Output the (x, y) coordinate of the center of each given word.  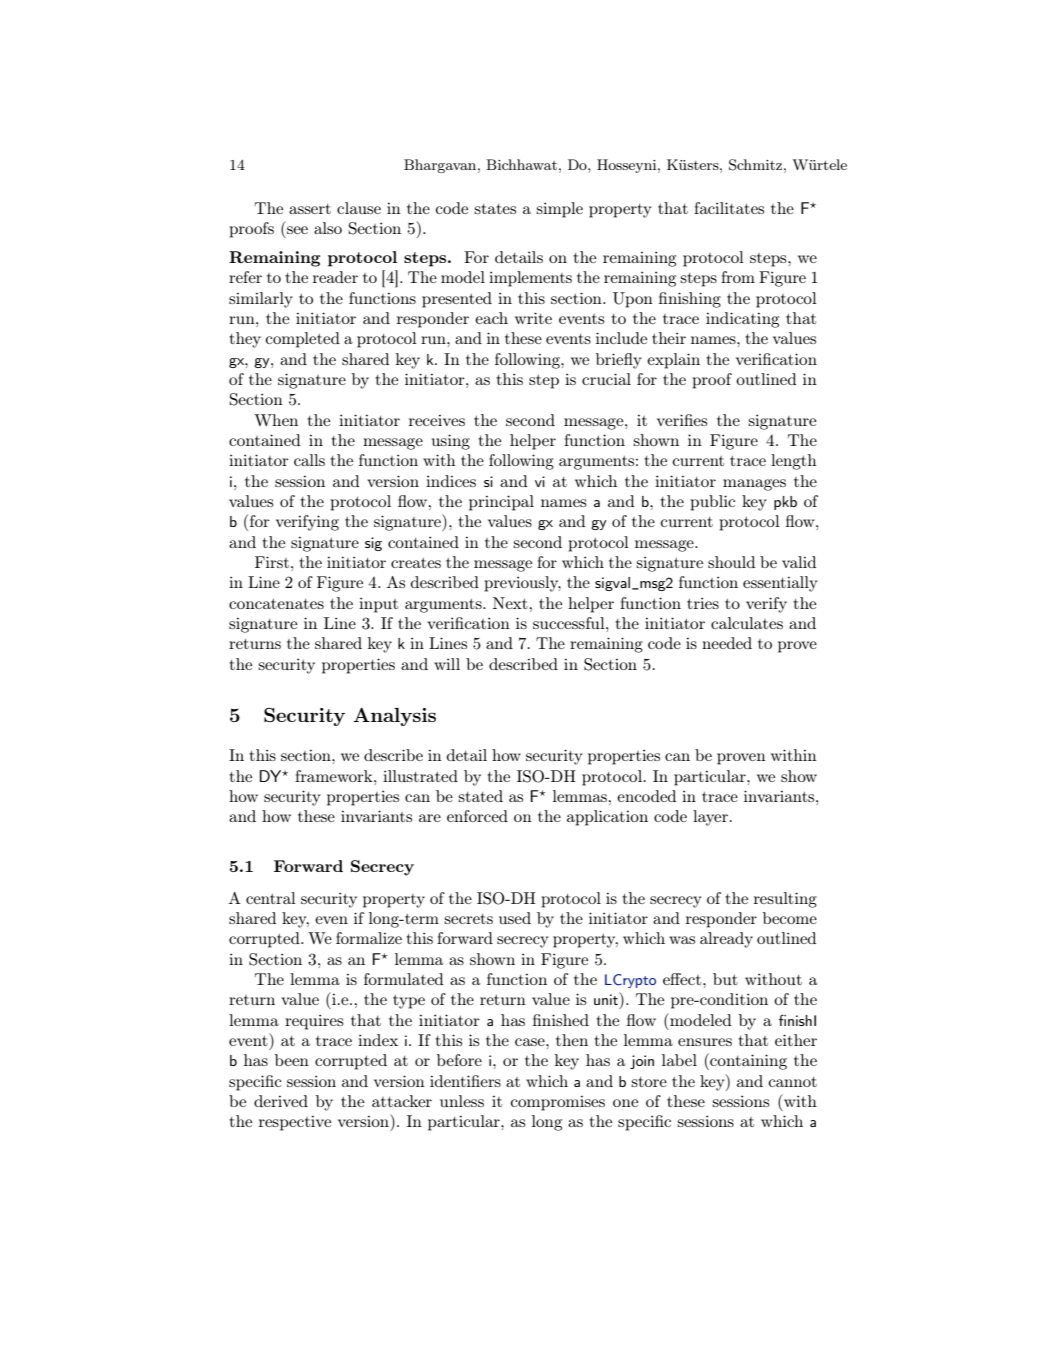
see (297, 230)
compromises (557, 1103)
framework (335, 776)
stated (480, 796)
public (712, 503)
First (272, 562)
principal (501, 503)
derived (281, 1101)
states (495, 209)
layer (710, 818)
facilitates (729, 208)
